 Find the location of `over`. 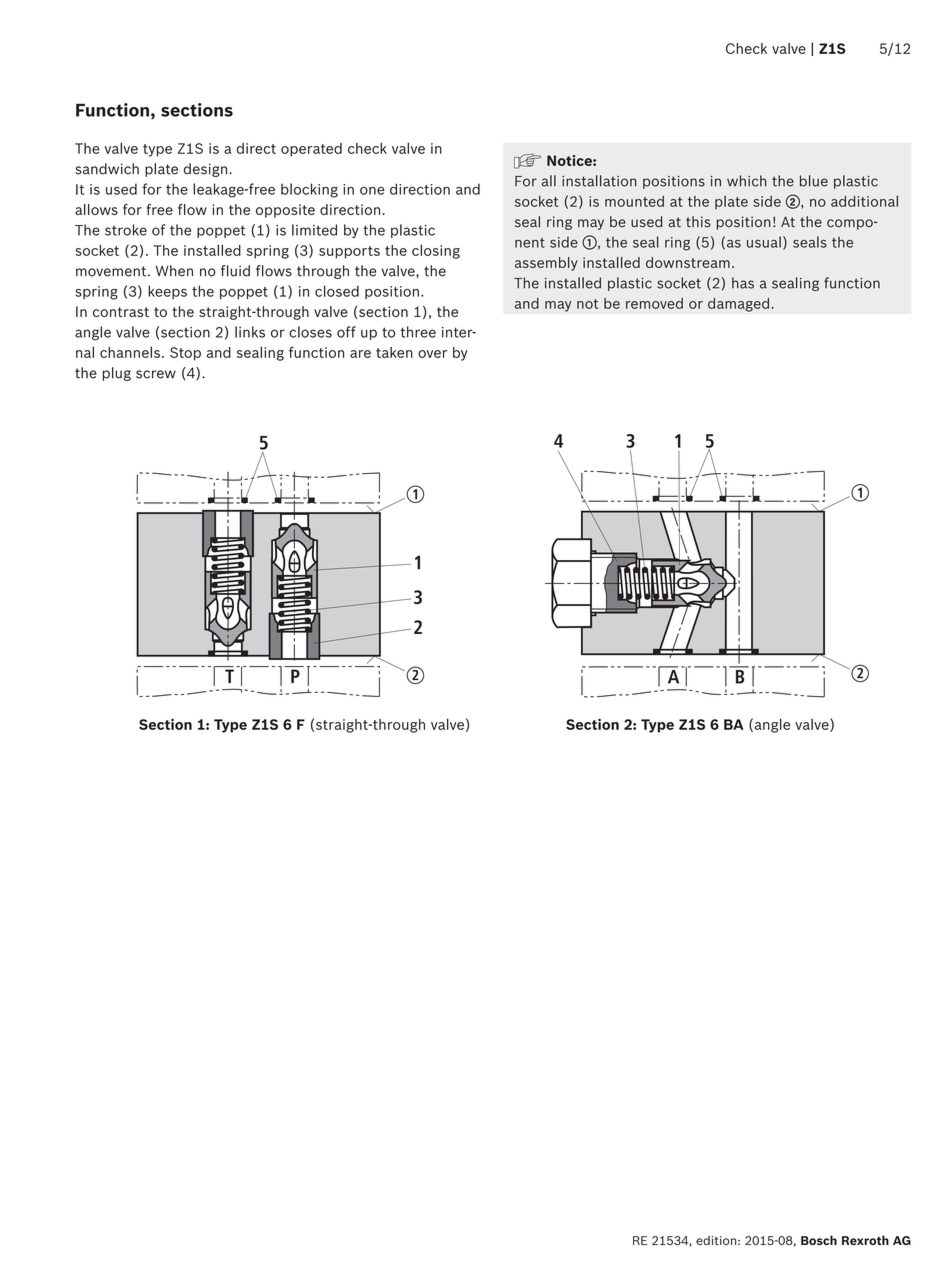

over is located at coordinates (432, 354).
